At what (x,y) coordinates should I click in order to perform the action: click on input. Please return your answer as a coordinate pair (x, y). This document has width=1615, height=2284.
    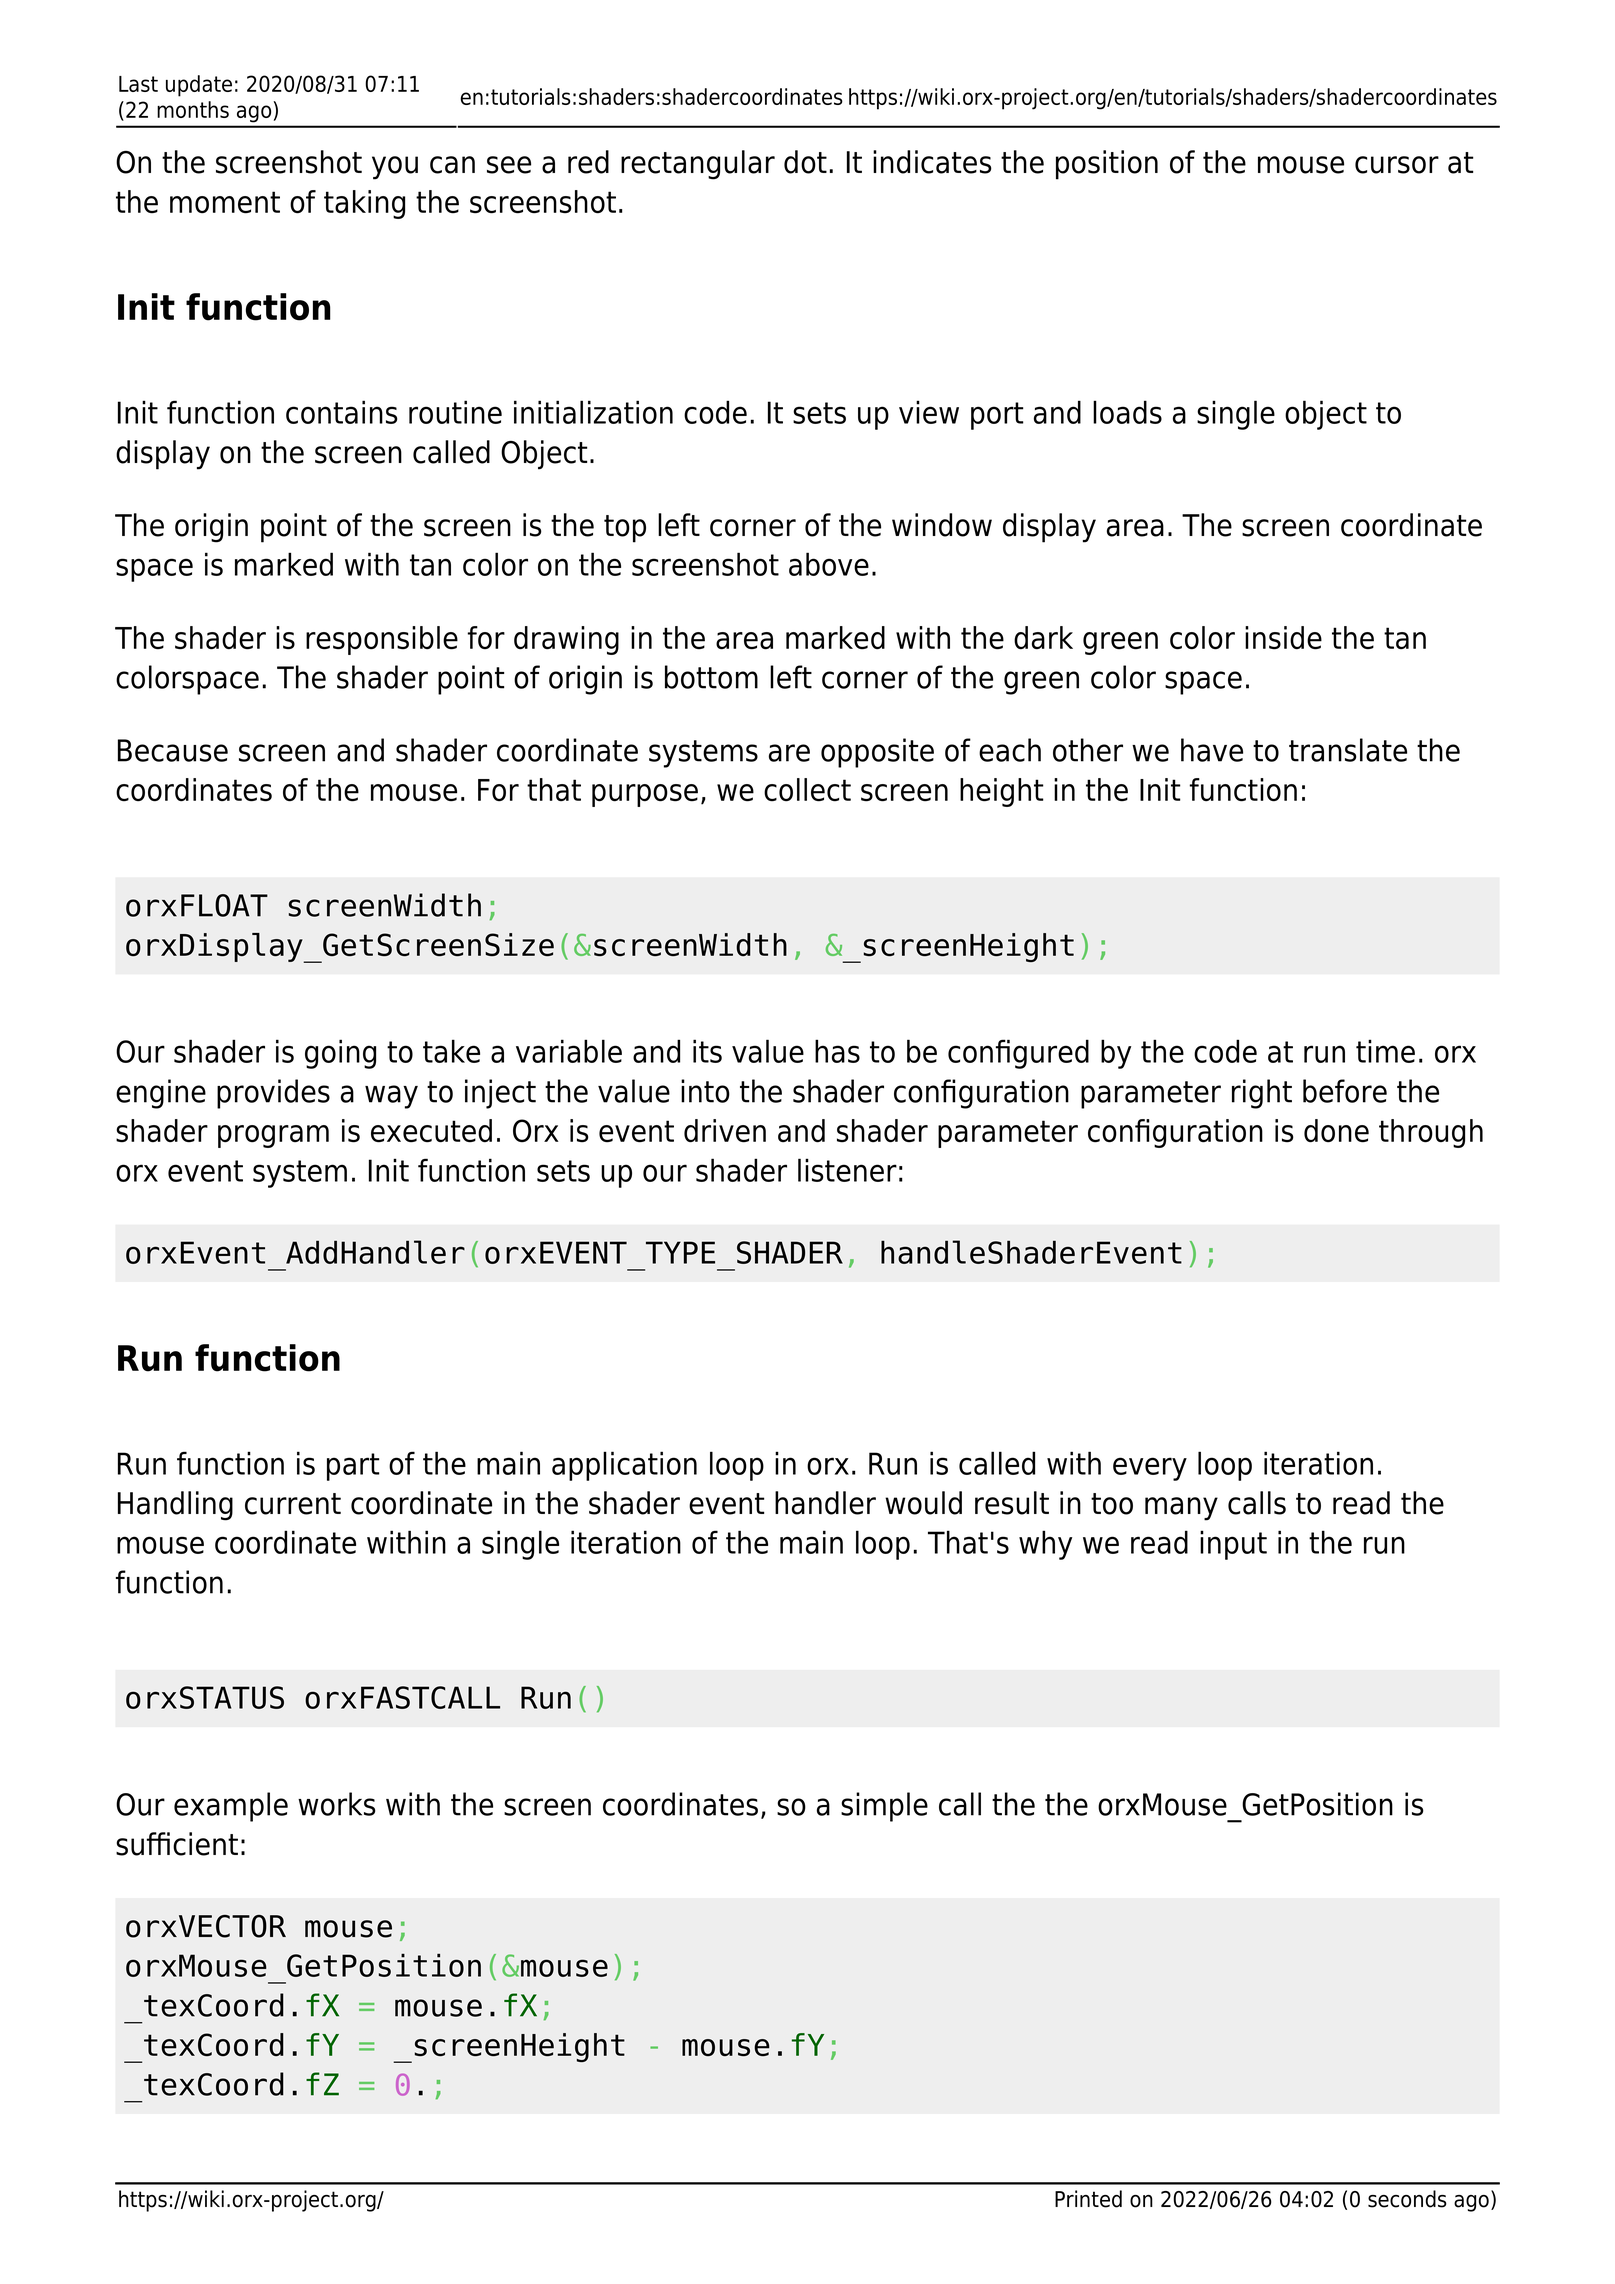
    Looking at the image, I should click on (1233, 1545).
